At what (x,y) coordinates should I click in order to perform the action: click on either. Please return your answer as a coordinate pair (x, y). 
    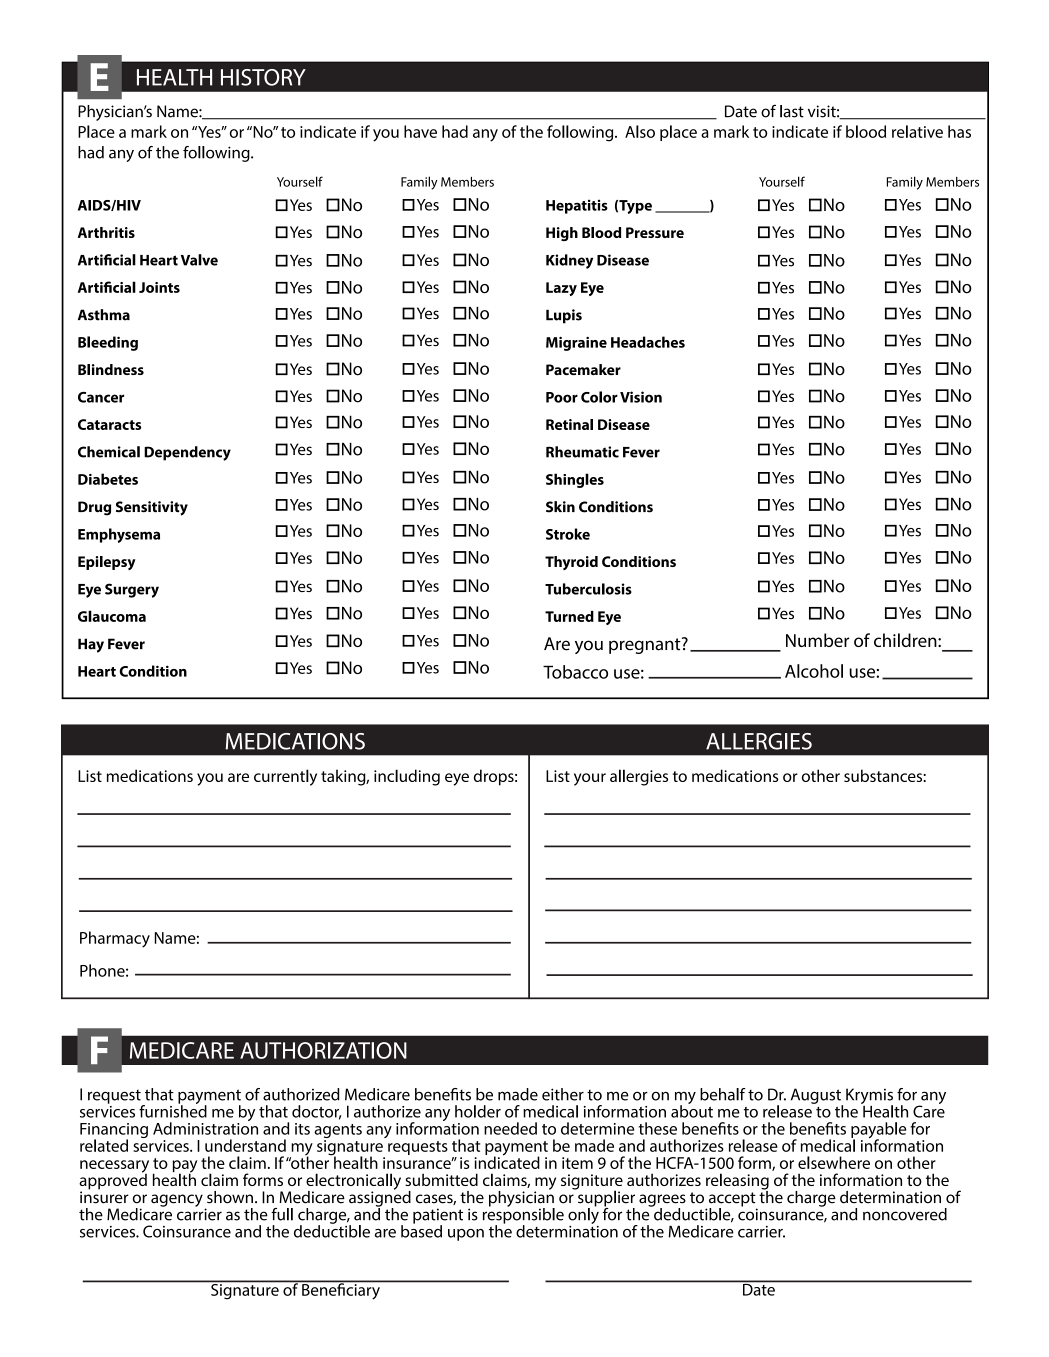
    Looking at the image, I should click on (563, 1094).
